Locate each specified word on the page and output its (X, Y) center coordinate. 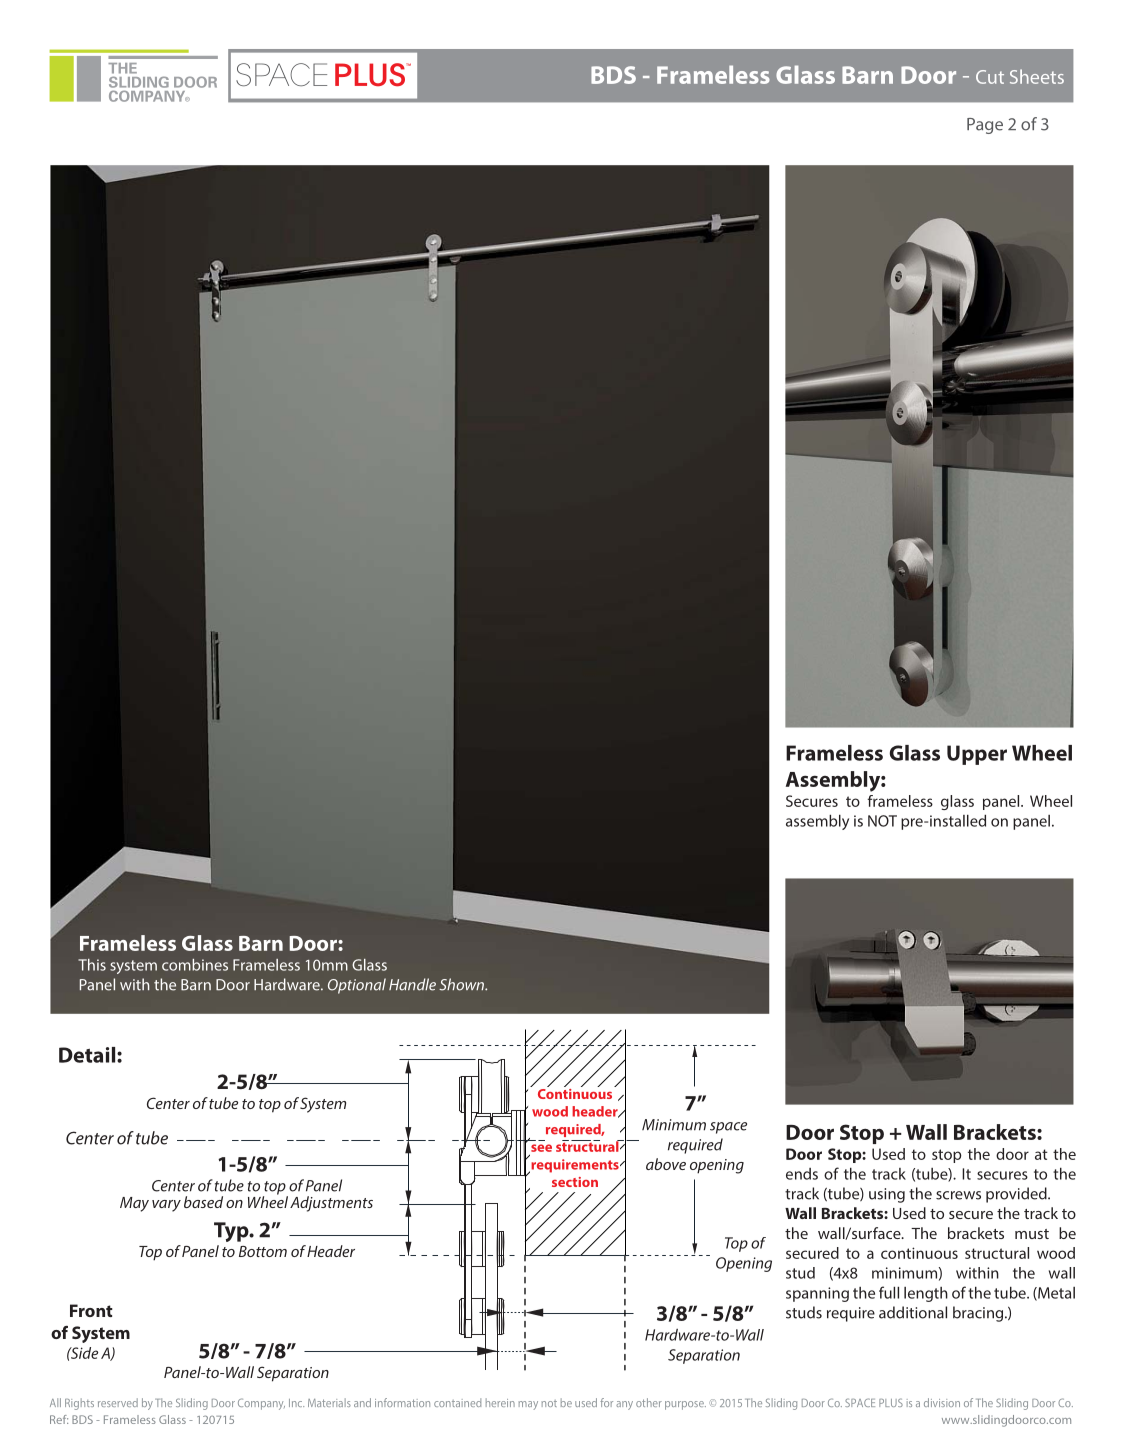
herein (500, 1402)
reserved (118, 1402)
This (92, 965)
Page (985, 126)
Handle (412, 984)
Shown (462, 984)
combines (195, 965)
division (942, 1402)
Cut (990, 77)
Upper (977, 755)
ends (802, 1174)
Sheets (1037, 76)
